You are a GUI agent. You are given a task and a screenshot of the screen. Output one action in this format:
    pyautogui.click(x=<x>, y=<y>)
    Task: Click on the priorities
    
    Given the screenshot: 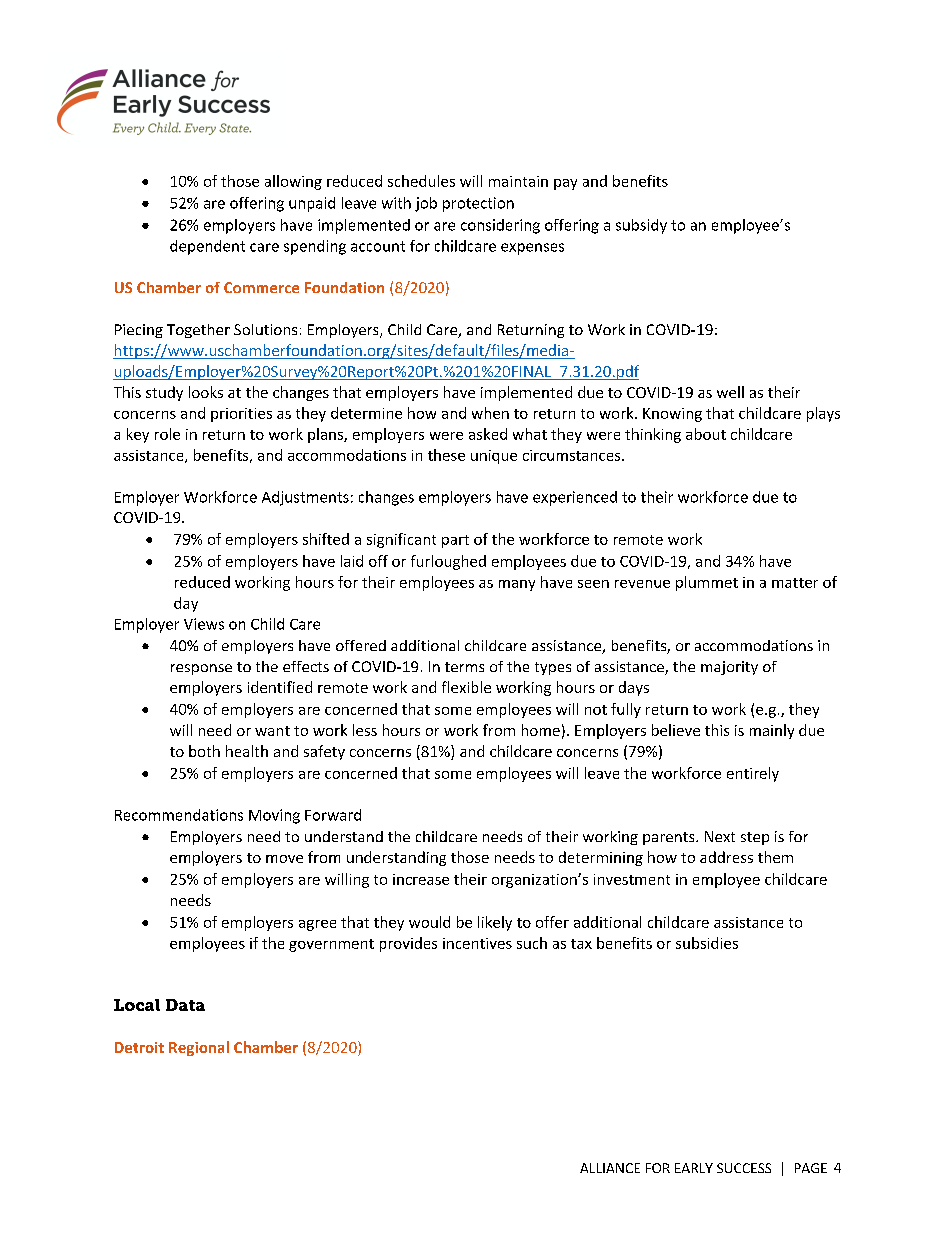 What is the action you would take?
    pyautogui.click(x=241, y=415)
